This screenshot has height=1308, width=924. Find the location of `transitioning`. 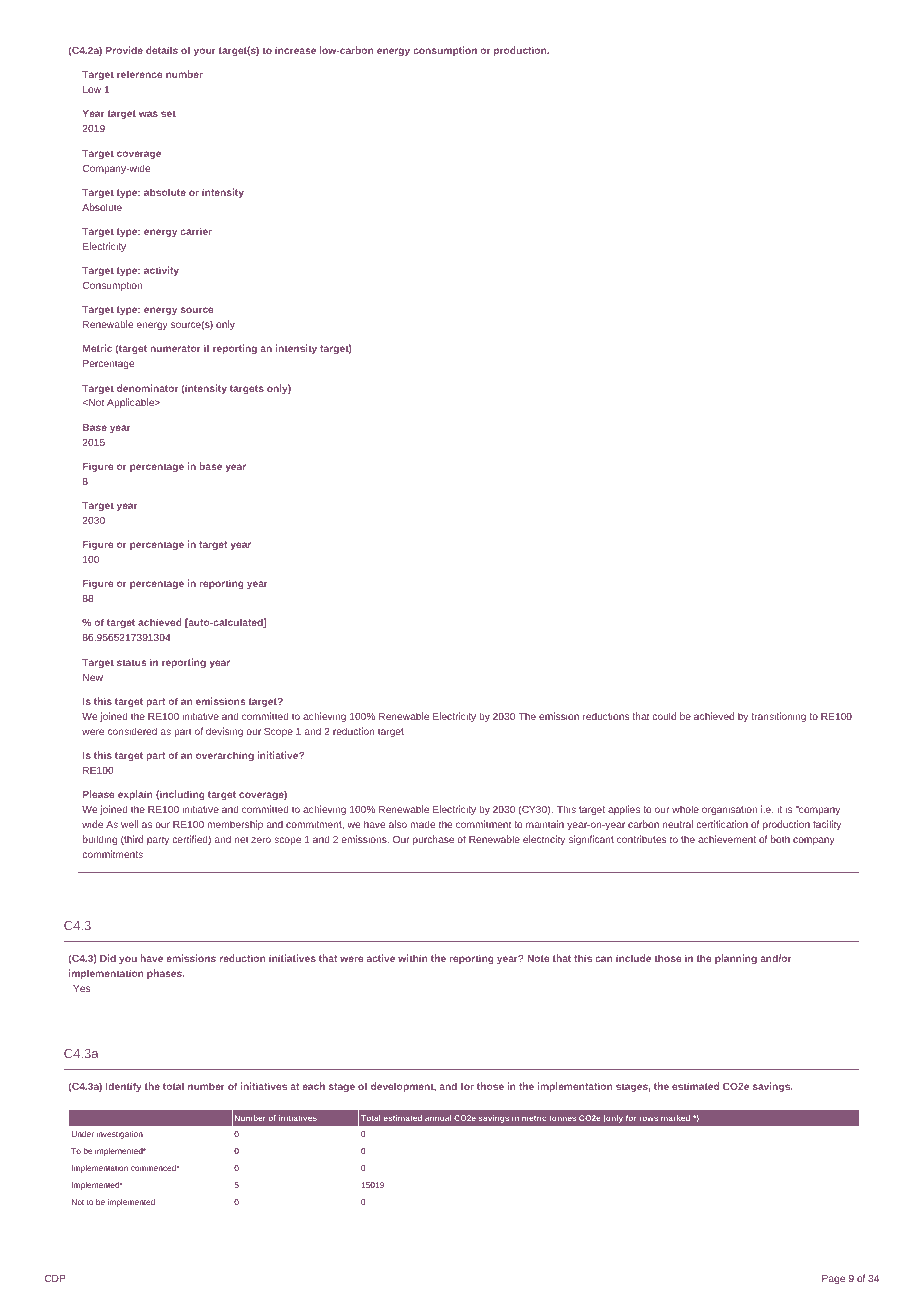

transitioning is located at coordinates (778, 717).
